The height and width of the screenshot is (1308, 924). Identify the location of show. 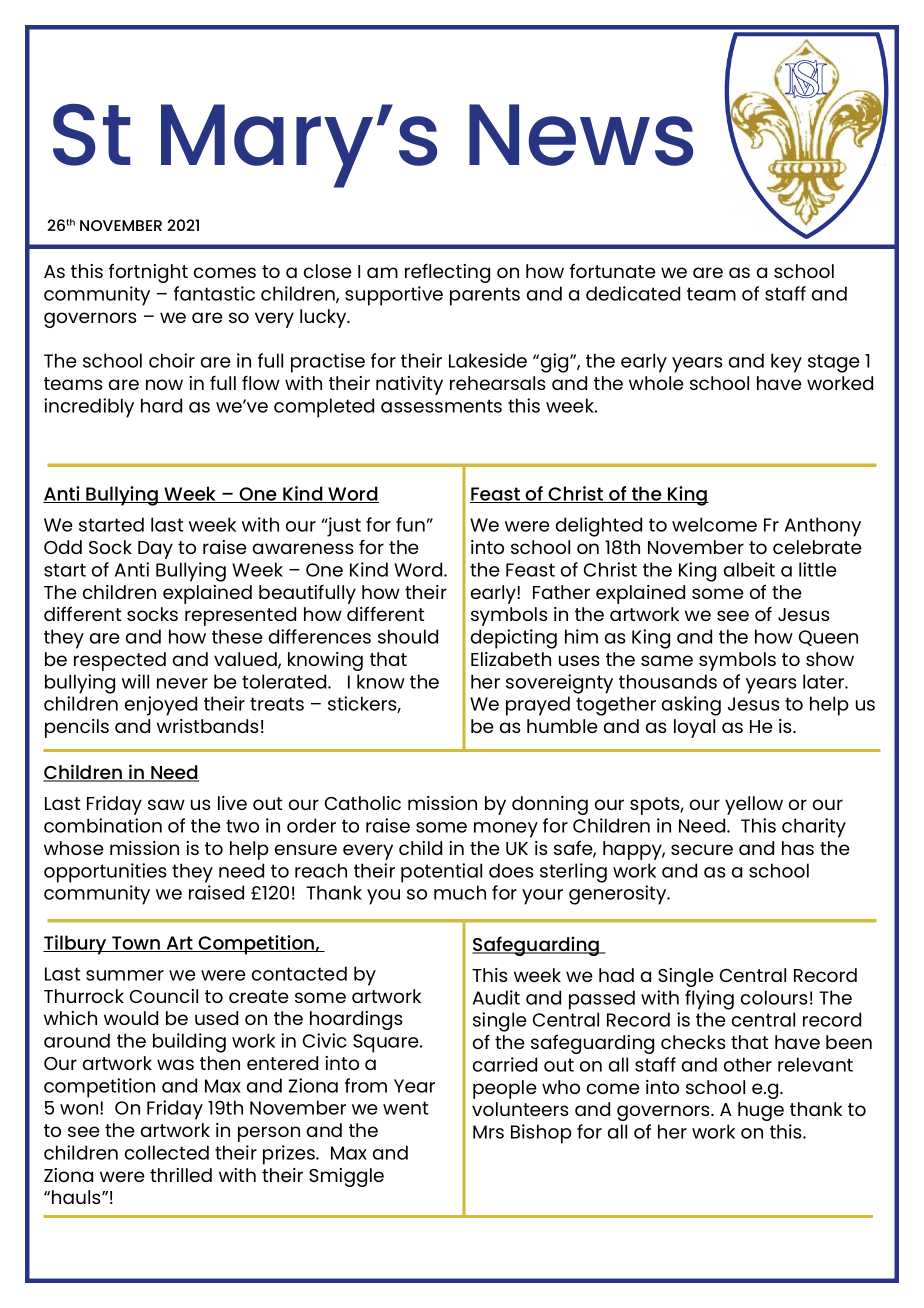
(830, 659).
